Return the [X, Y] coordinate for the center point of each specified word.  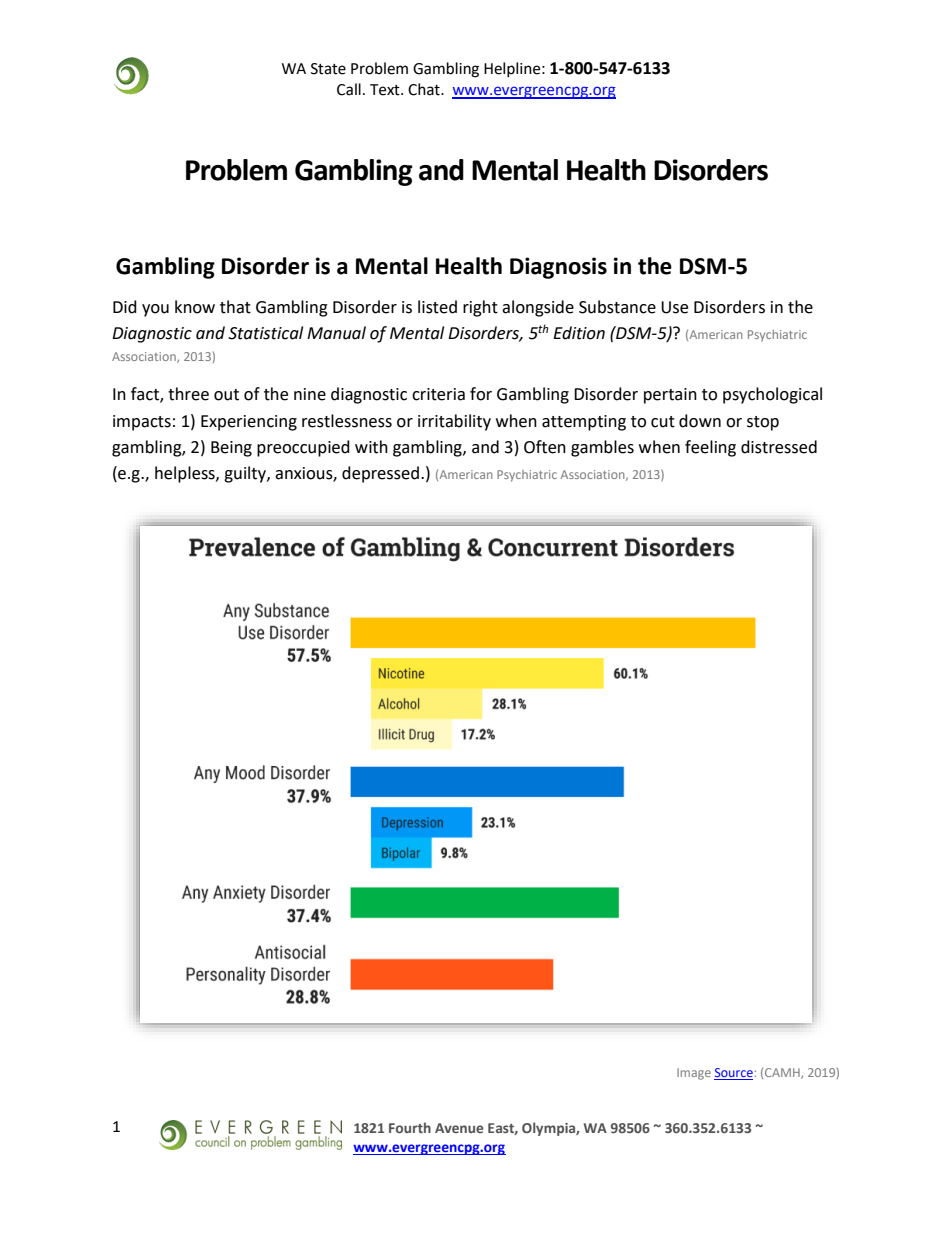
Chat [425, 89]
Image [694, 1074]
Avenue [459, 1128]
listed [437, 307]
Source [733, 1074]
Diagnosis [558, 268]
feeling [710, 448]
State [328, 69]
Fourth [410, 1127]
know [195, 307]
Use [674, 307]
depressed [380, 474]
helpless [186, 474]
